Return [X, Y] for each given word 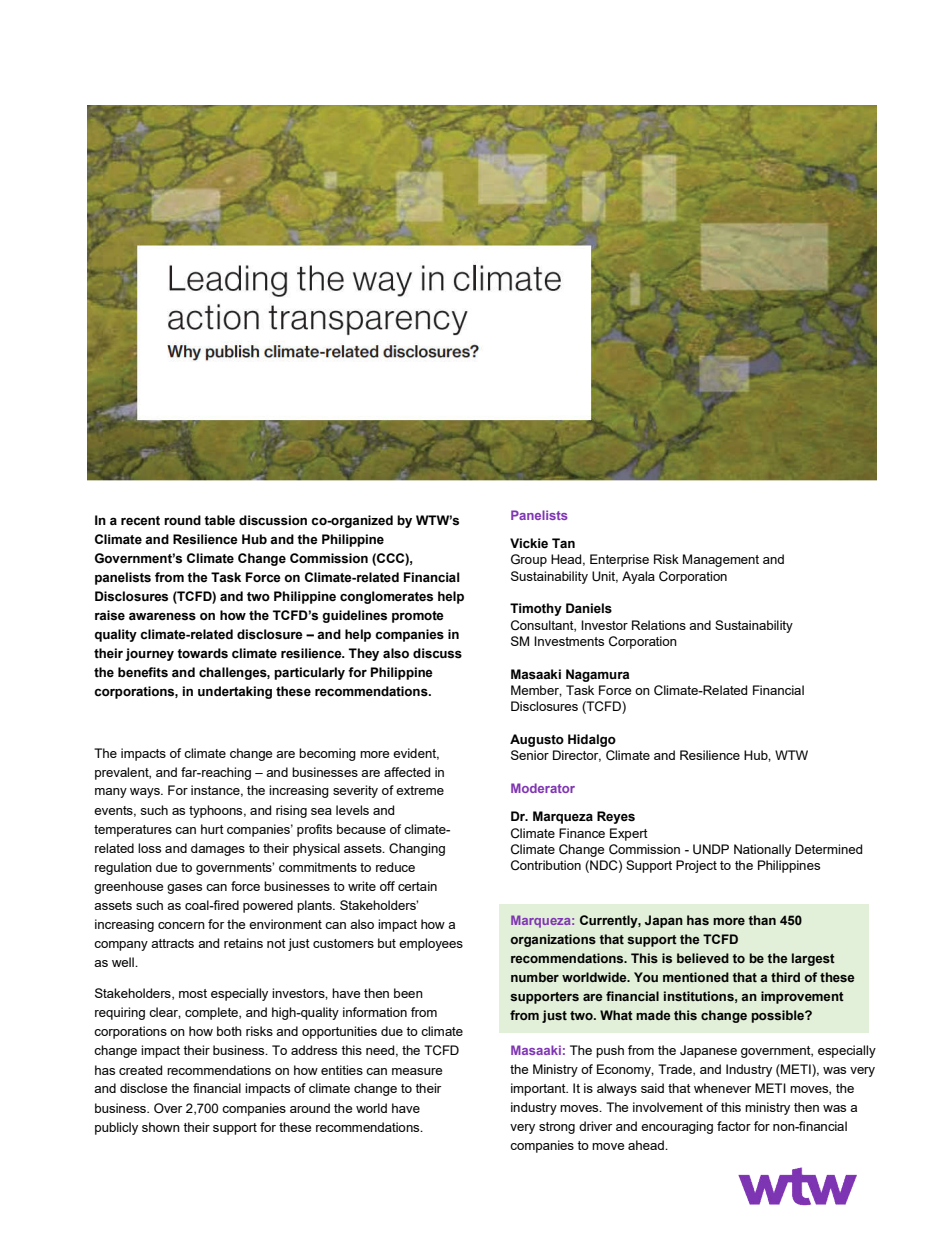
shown [161, 1127]
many [111, 793]
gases [184, 889]
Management [721, 560]
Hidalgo [592, 740]
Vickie [529, 543]
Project [696, 866]
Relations [659, 625]
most [193, 993]
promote [418, 617]
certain [417, 886]
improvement [802, 997]
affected [407, 772]
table [219, 520]
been [408, 993]
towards [202, 653]
